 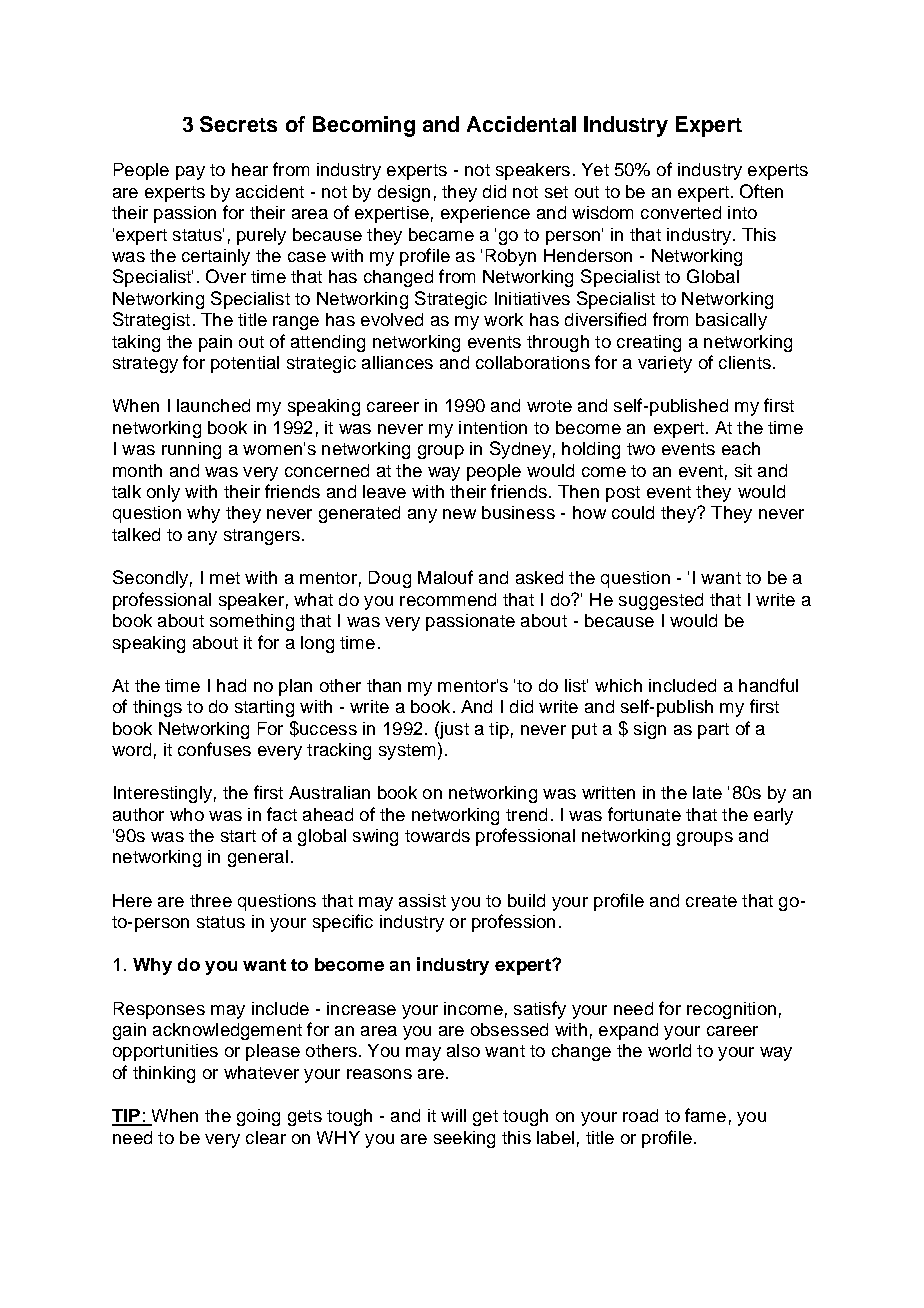 I want to click on pay, so click(x=190, y=173).
